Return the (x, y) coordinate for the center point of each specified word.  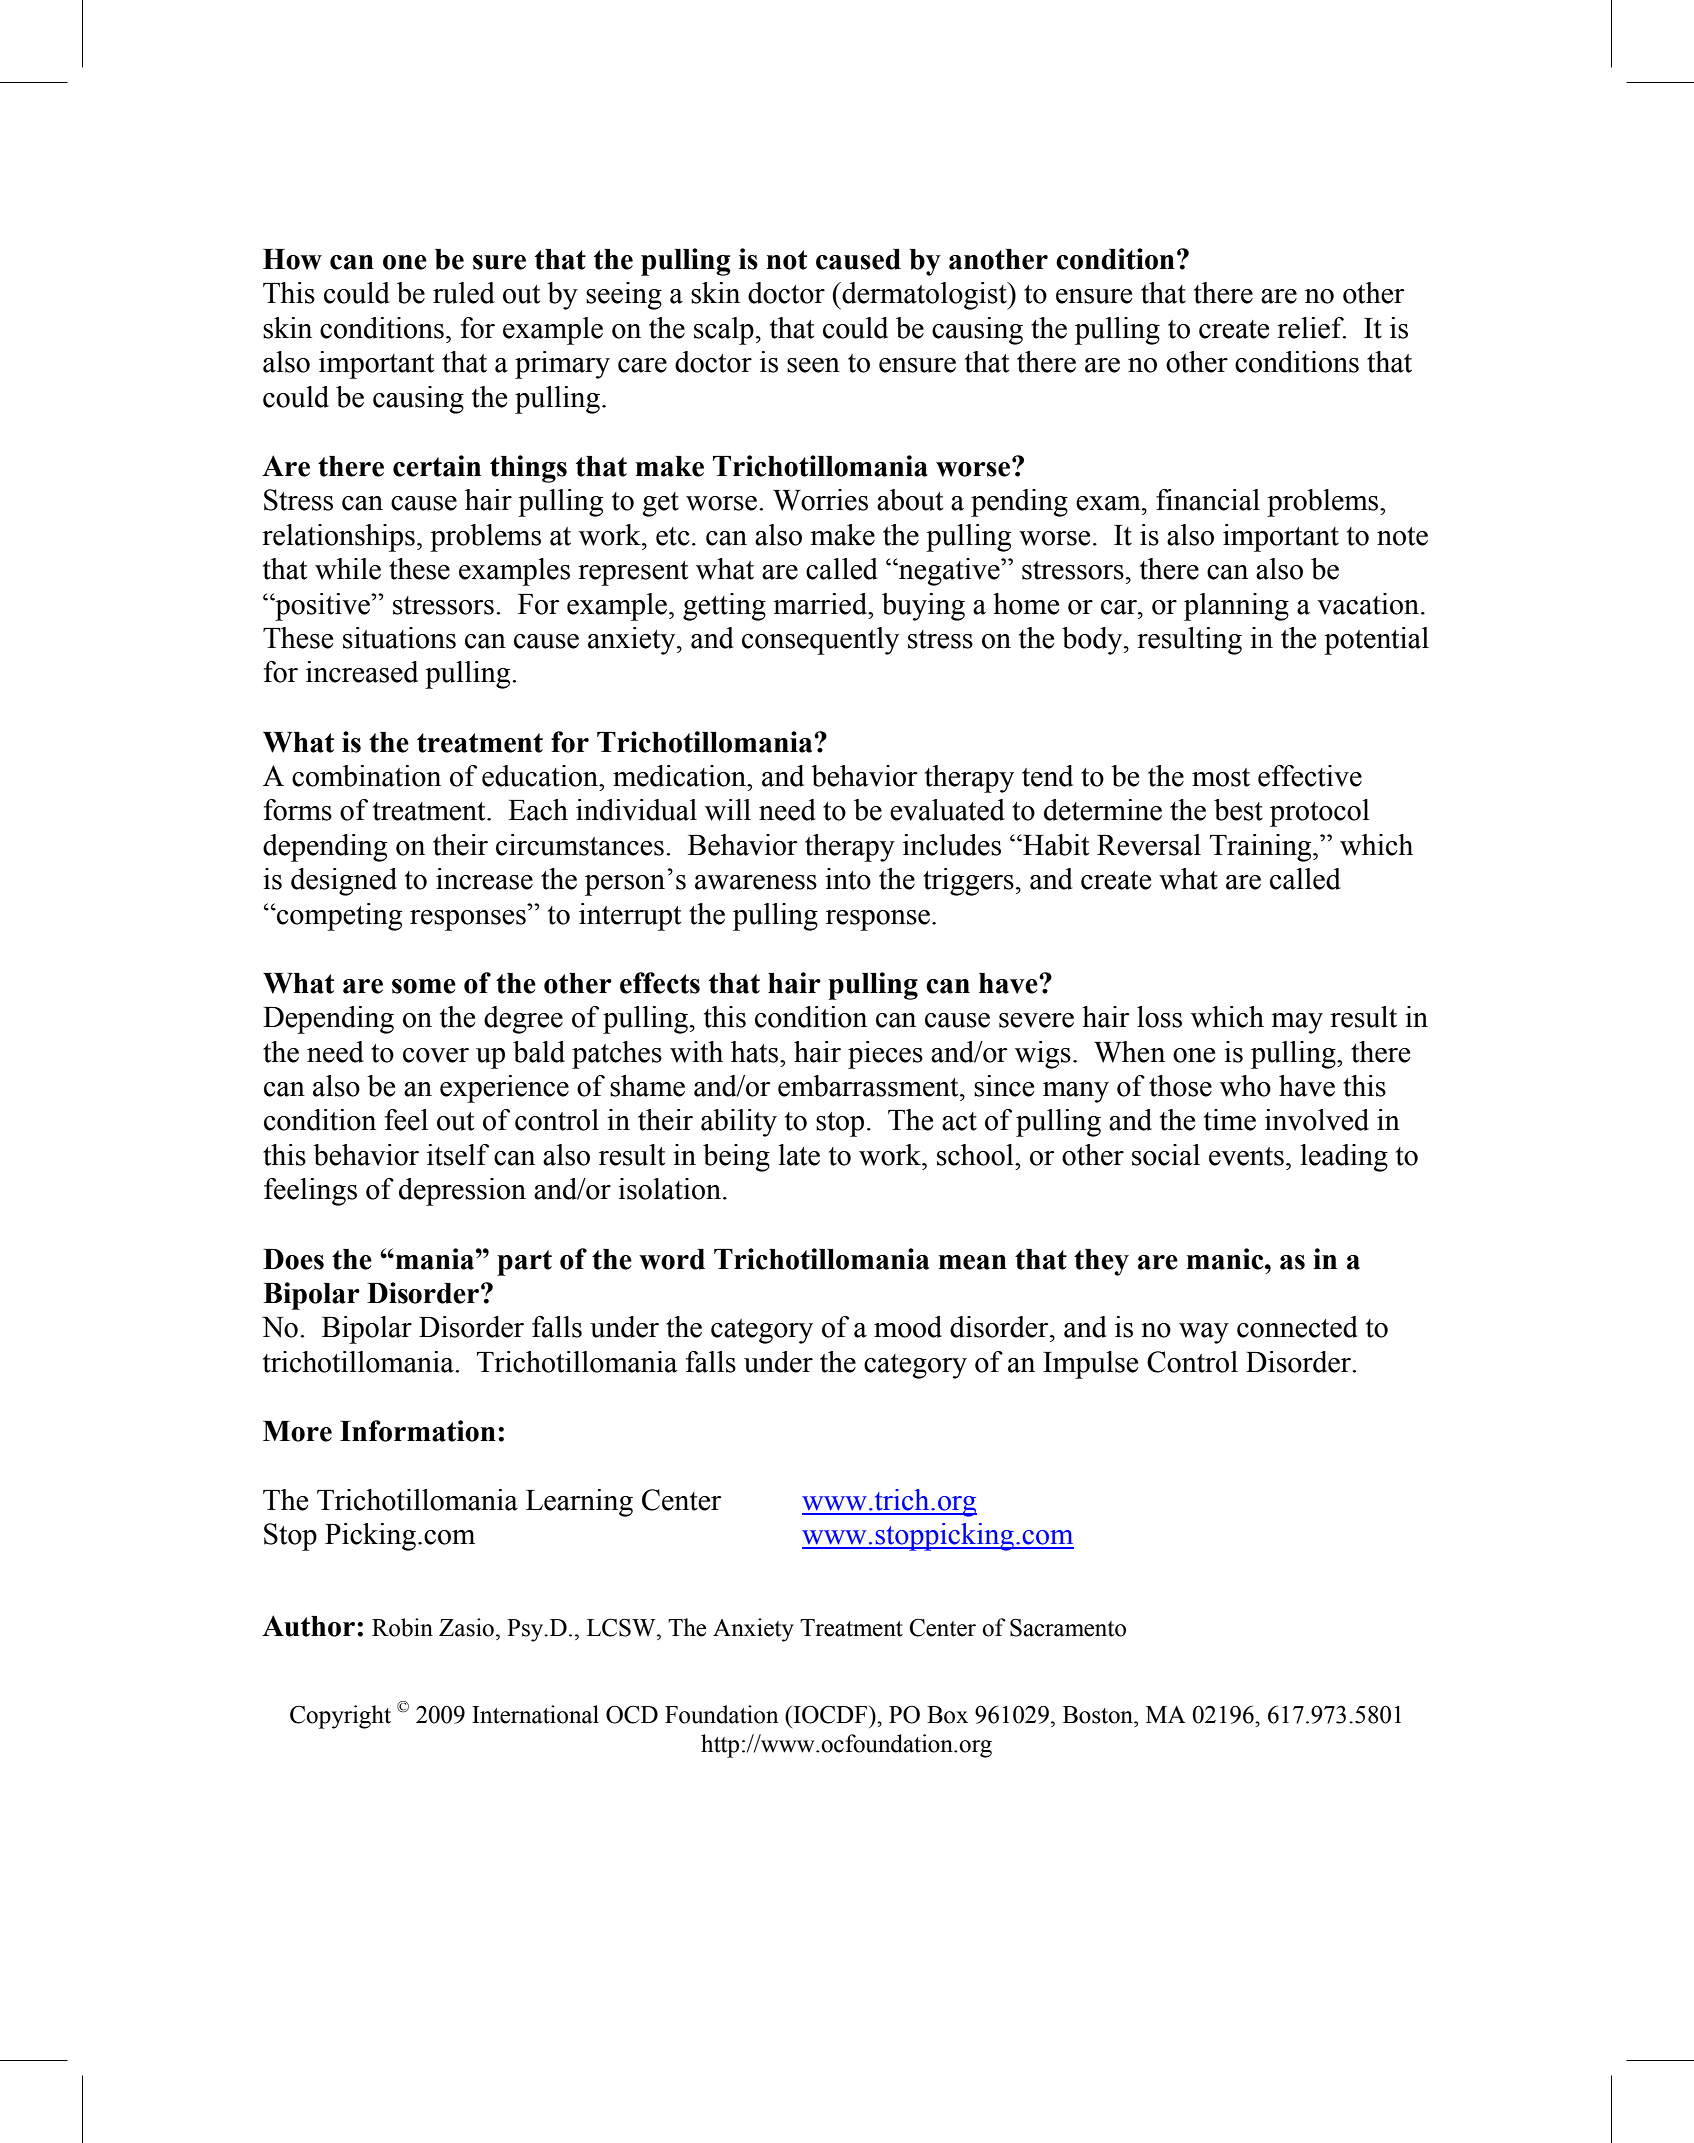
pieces (885, 1055)
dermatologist (924, 296)
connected (1297, 1327)
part (524, 1263)
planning (1236, 607)
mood (908, 1327)
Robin (402, 1627)
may (1297, 1023)
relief (1311, 328)
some (424, 986)
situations (399, 638)
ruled (464, 293)
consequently (820, 641)
